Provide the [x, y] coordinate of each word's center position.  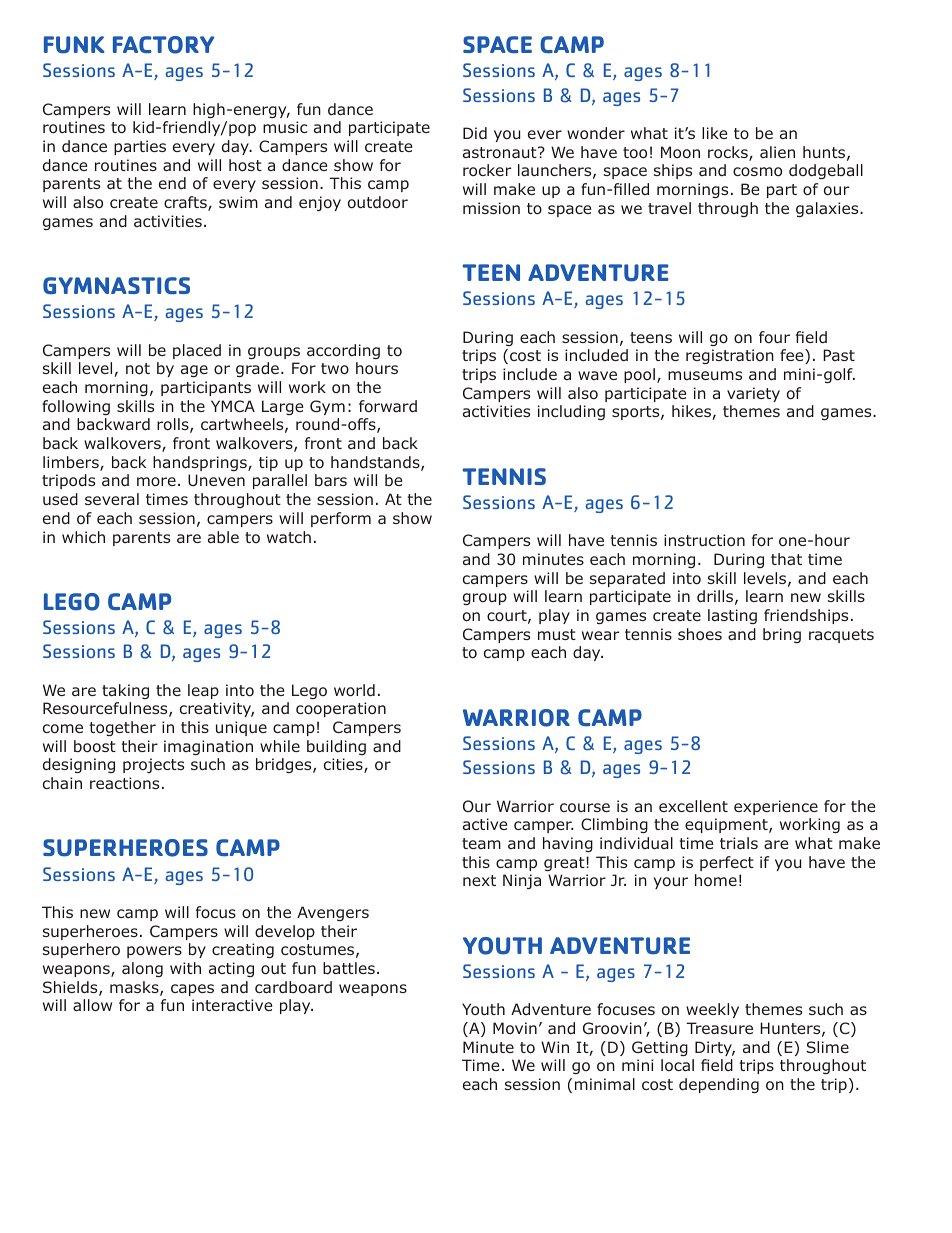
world [354, 690]
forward [388, 406]
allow [92, 1005]
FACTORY [163, 45]
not [138, 369]
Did [475, 133]
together [123, 728]
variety [753, 394]
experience [776, 807]
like [715, 133]
